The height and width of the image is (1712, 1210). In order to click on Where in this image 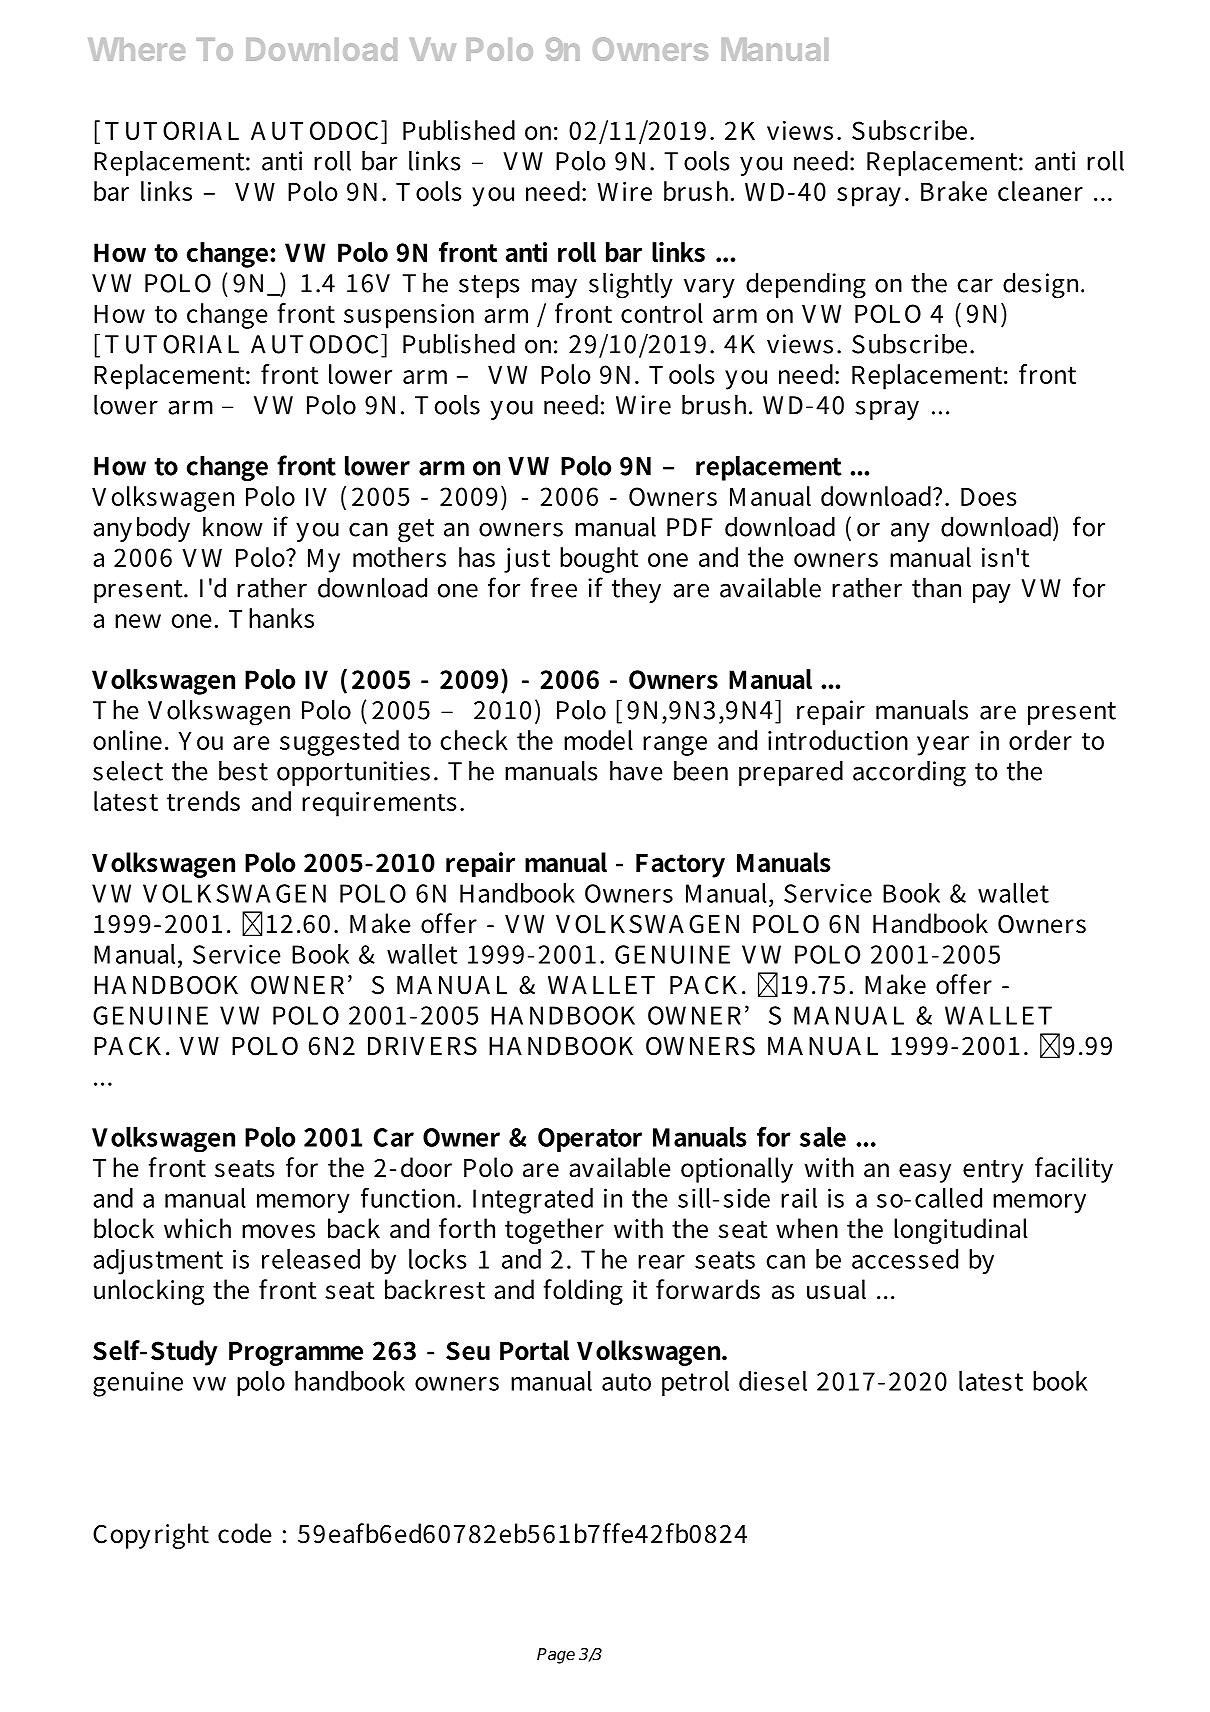, I will do `click(137, 49)`.
